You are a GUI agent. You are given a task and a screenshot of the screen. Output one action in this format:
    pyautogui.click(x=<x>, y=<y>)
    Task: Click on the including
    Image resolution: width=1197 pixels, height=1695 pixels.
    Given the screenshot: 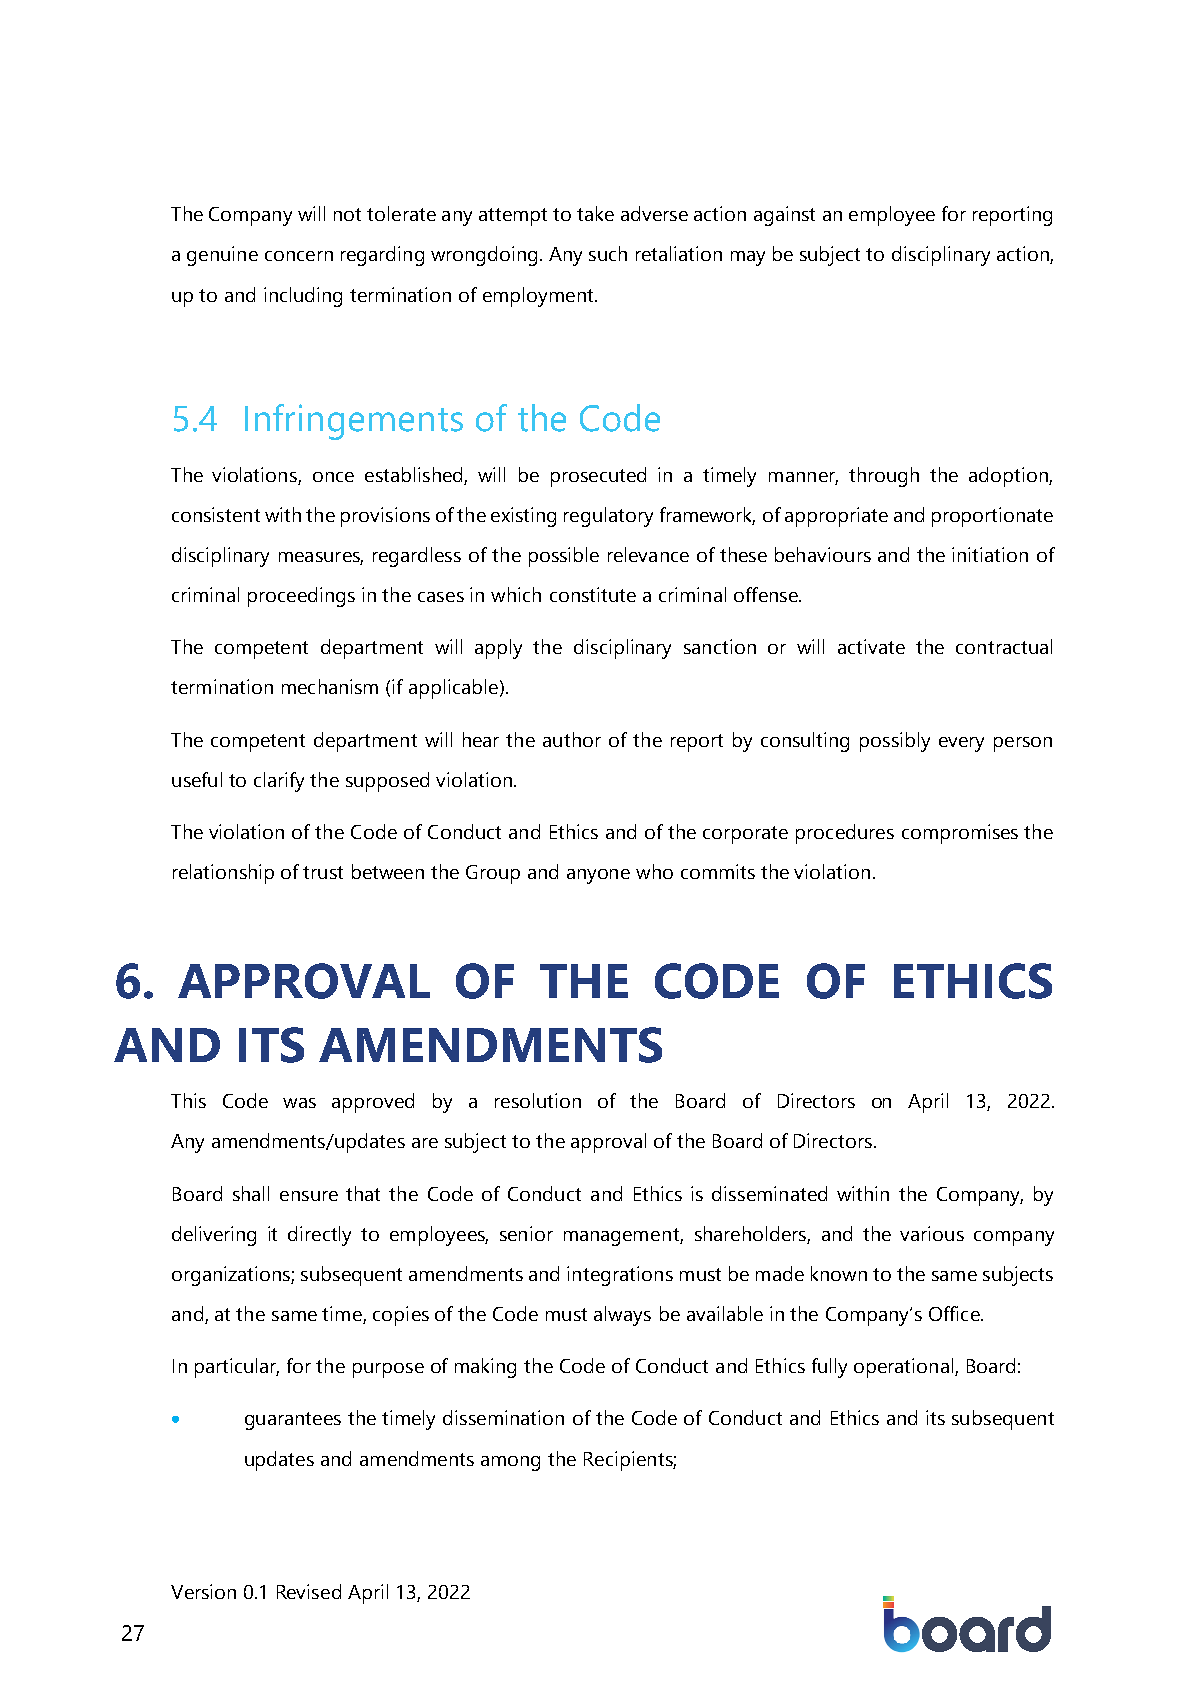 What is the action you would take?
    pyautogui.click(x=303, y=297)
